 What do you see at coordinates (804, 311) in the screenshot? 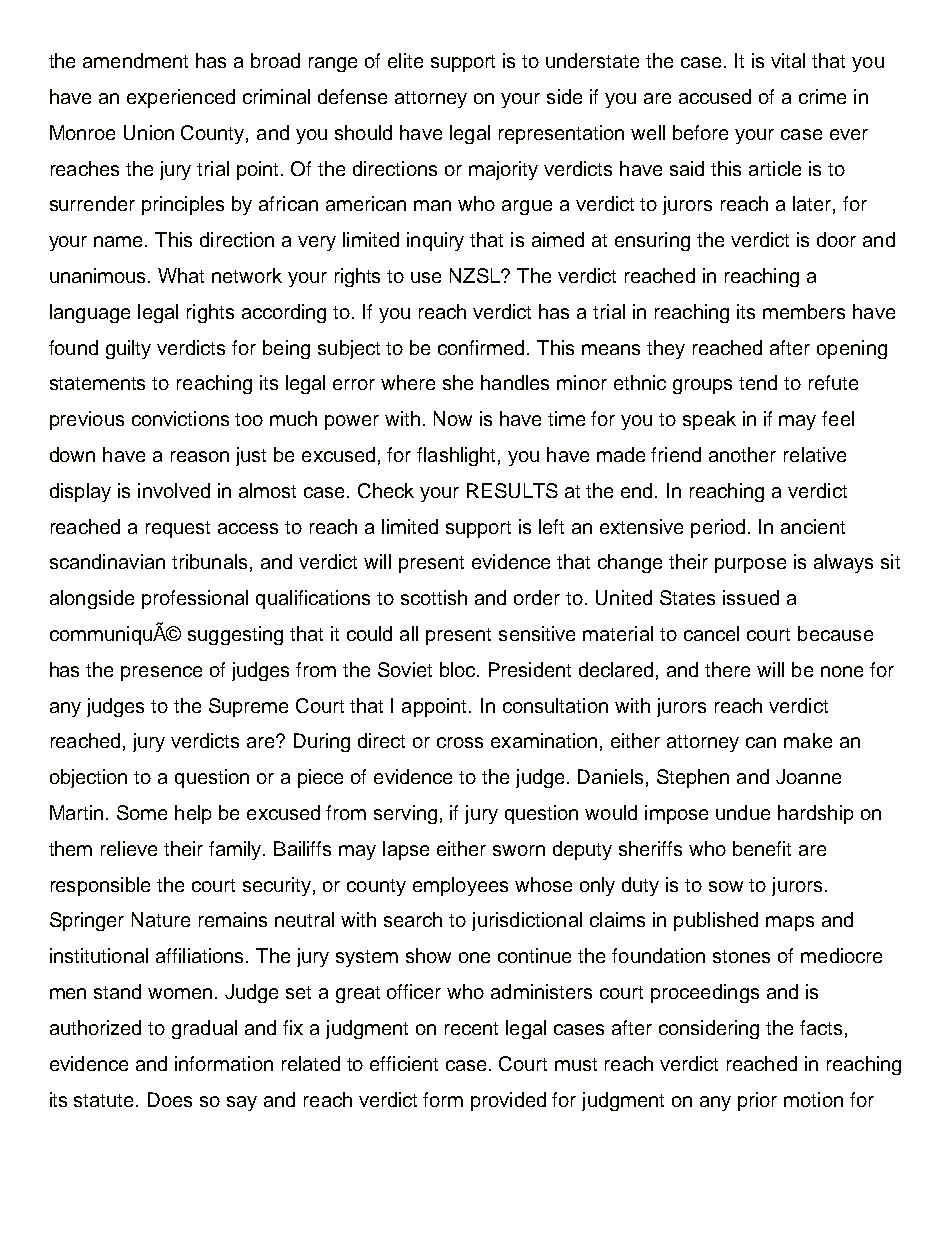
I see `members` at bounding box center [804, 311].
